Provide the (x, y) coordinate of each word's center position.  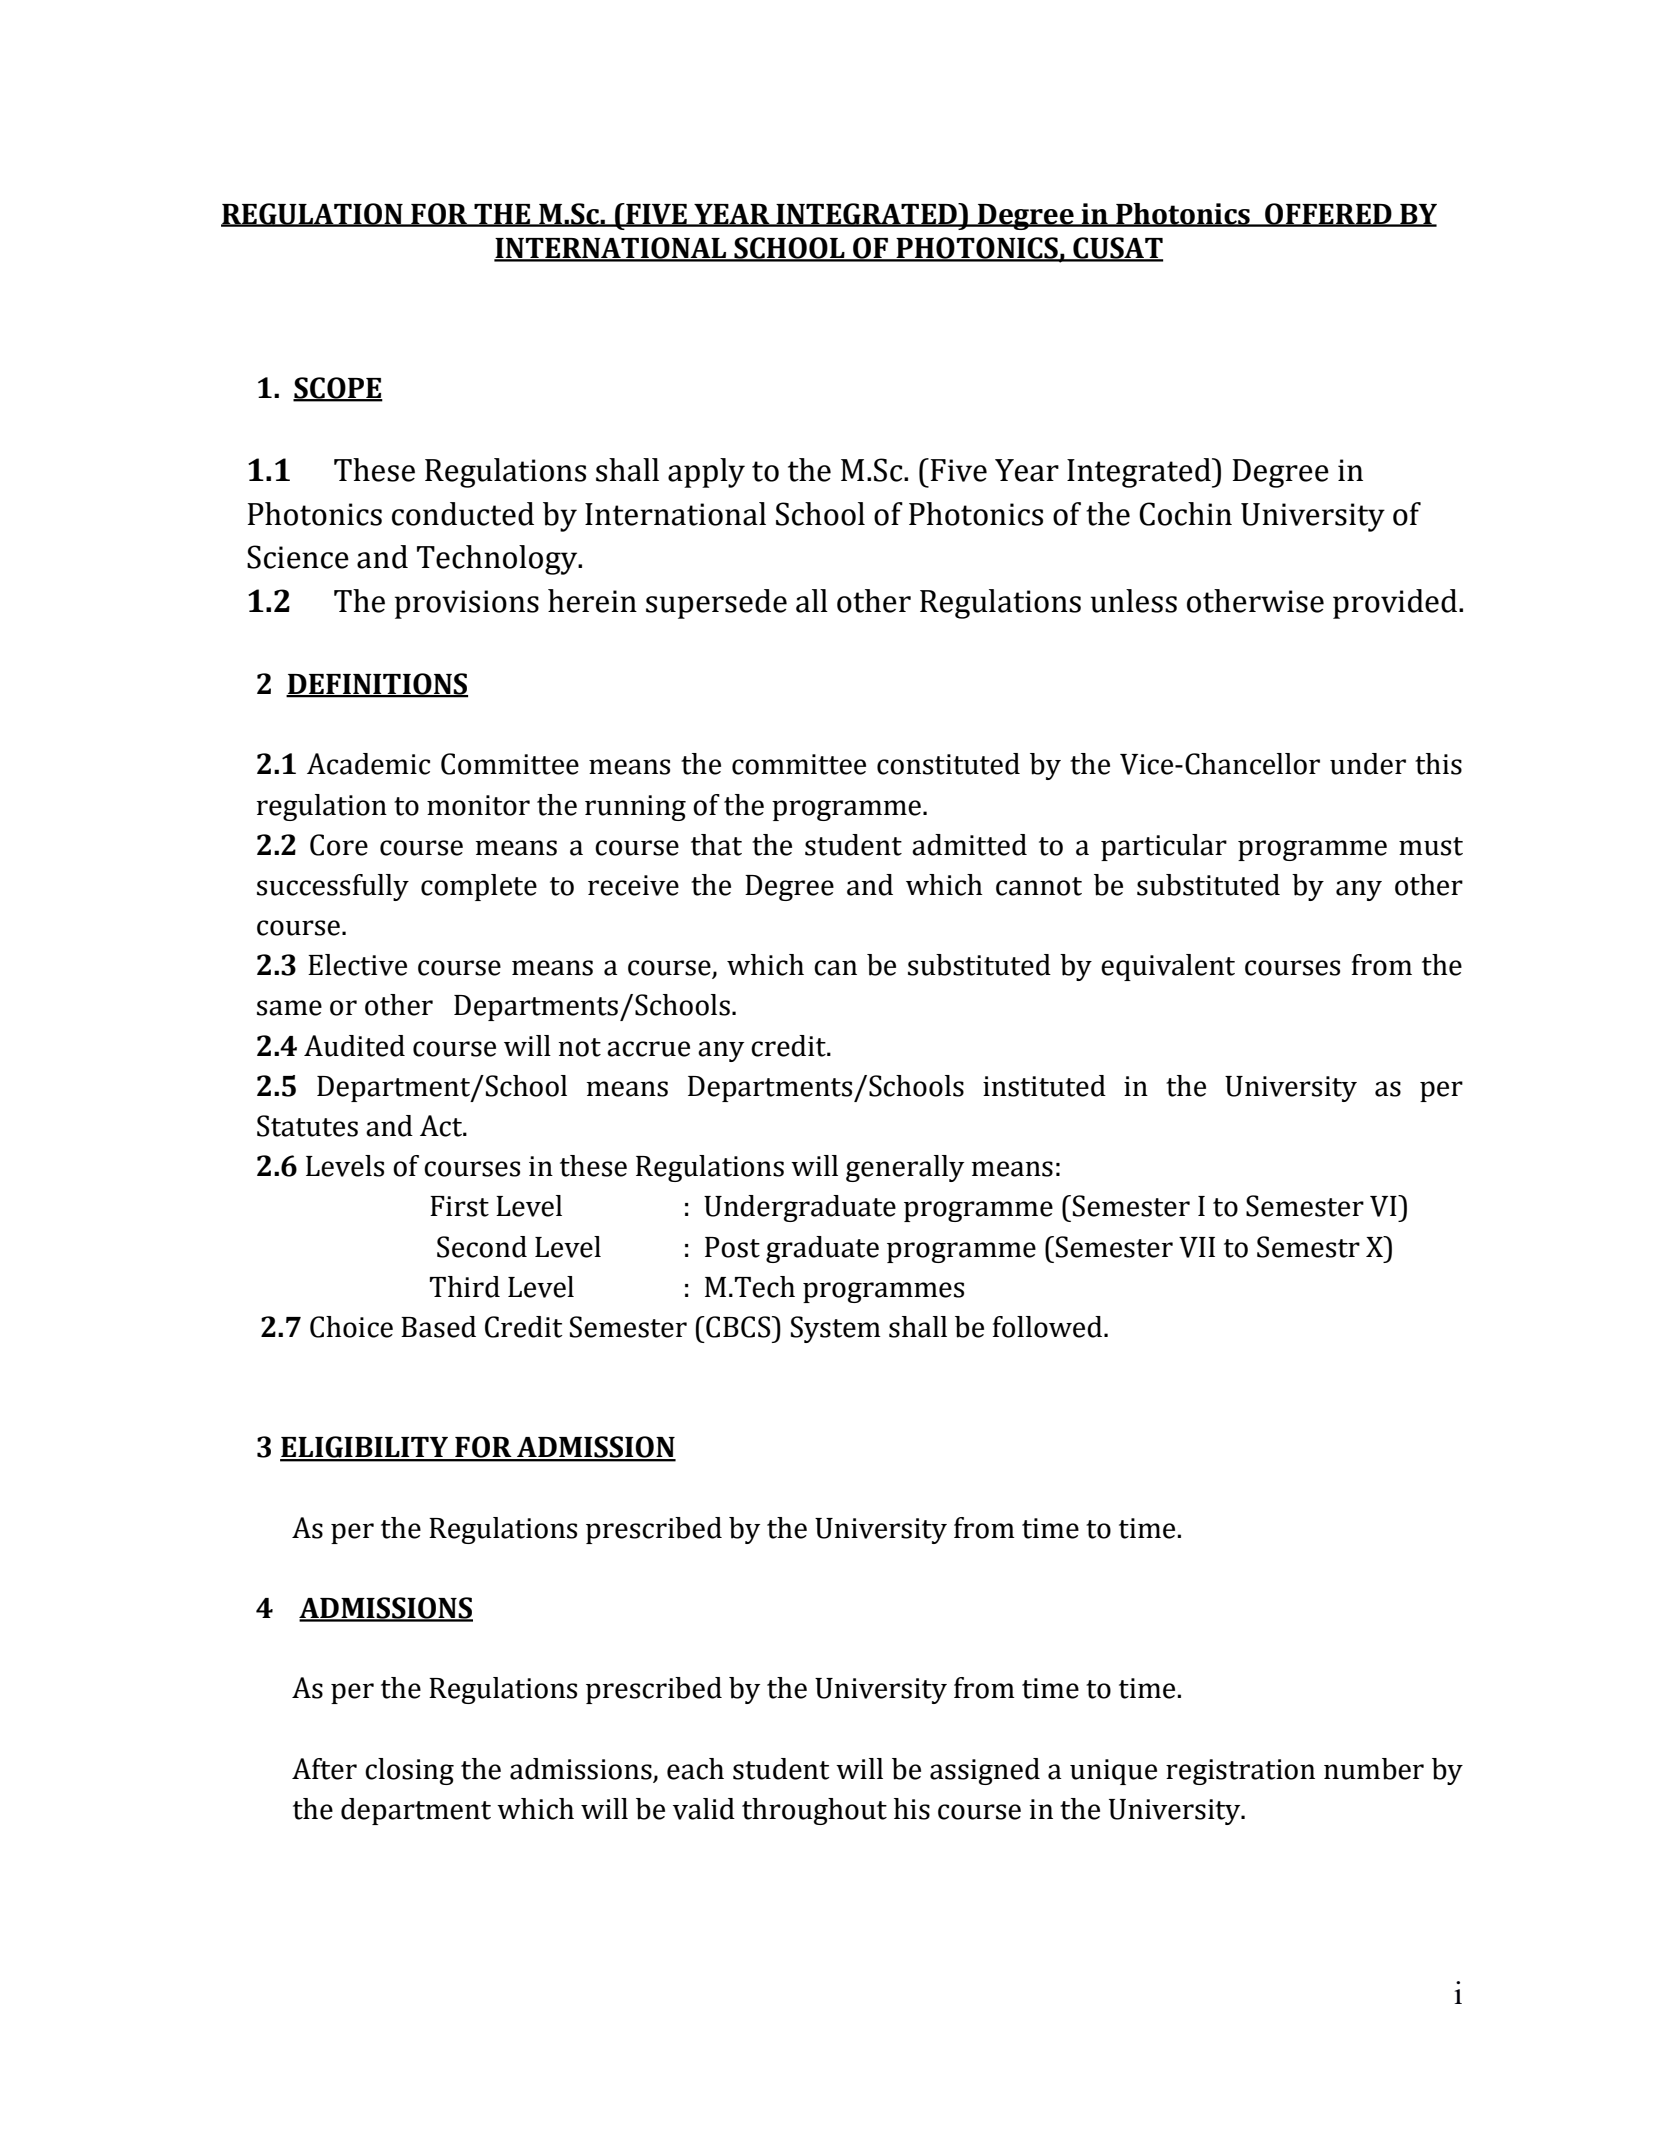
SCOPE (338, 389)
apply (706, 473)
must (1431, 846)
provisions (467, 604)
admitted (969, 845)
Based (438, 1327)
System (836, 1329)
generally (905, 1168)
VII (1197, 1247)
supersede (716, 604)
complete (479, 887)
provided (1396, 604)
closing (409, 1771)
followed (1049, 1327)
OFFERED (1328, 214)
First (459, 1206)
